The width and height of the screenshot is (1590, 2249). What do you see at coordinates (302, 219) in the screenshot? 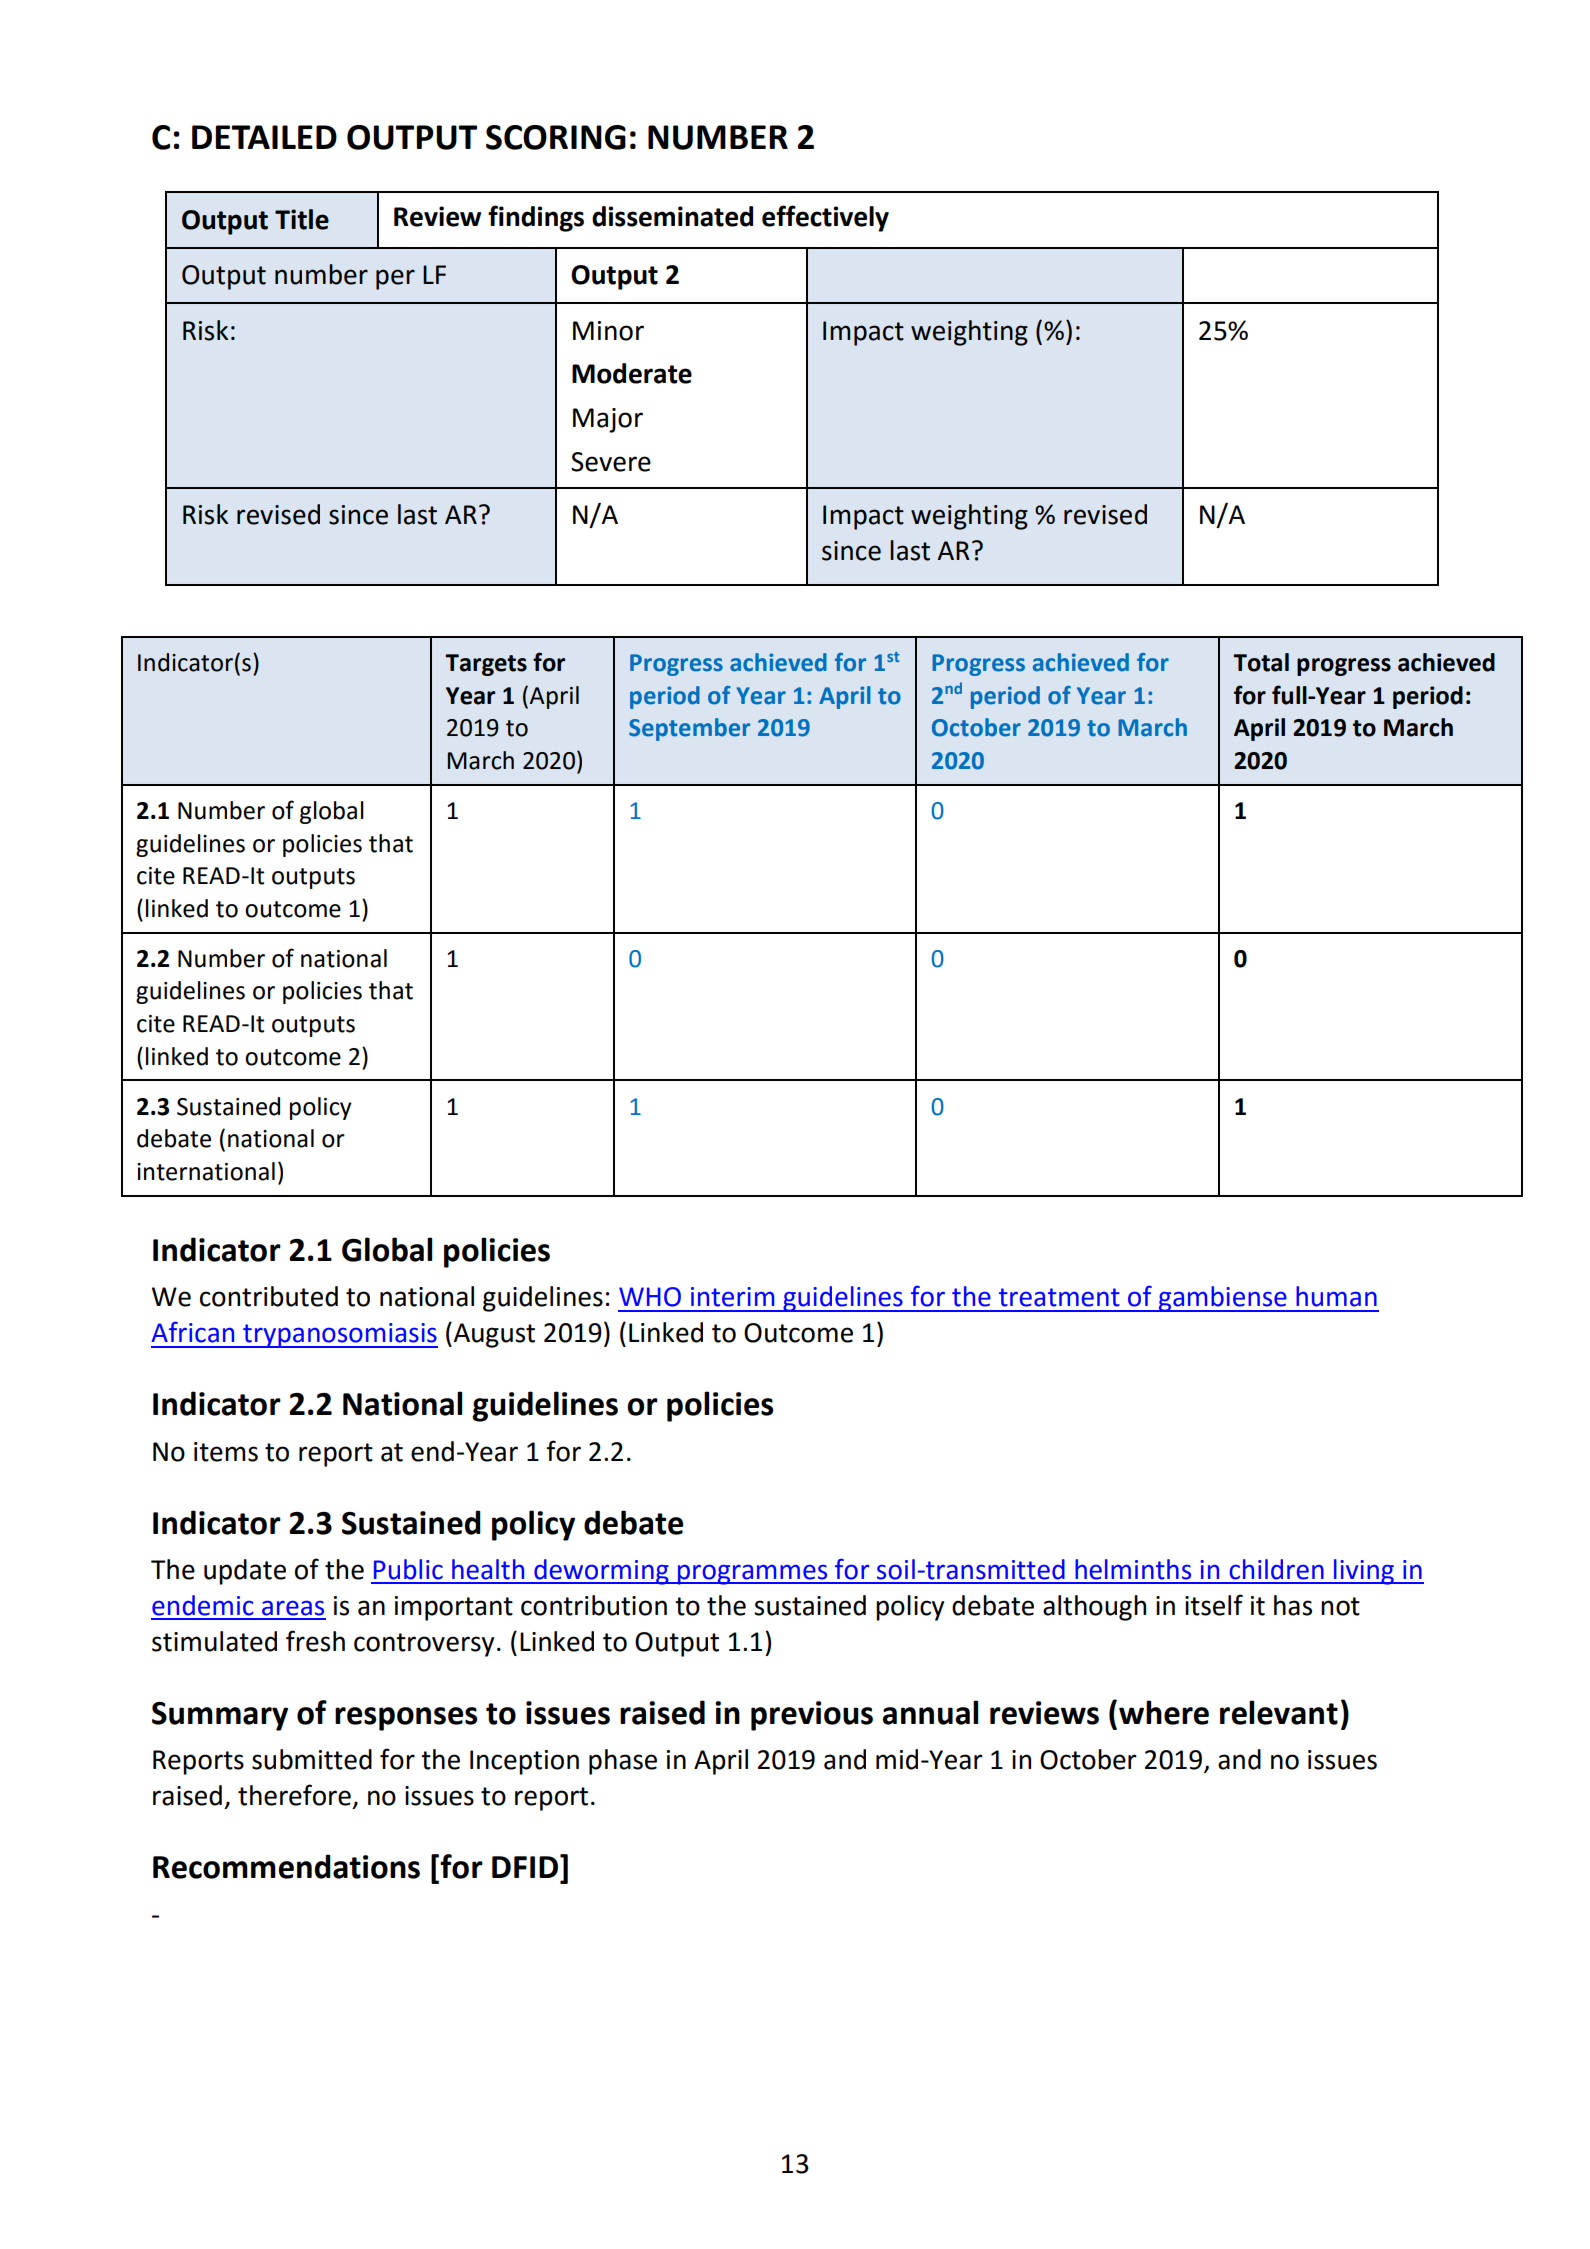
I see `Title` at bounding box center [302, 219].
